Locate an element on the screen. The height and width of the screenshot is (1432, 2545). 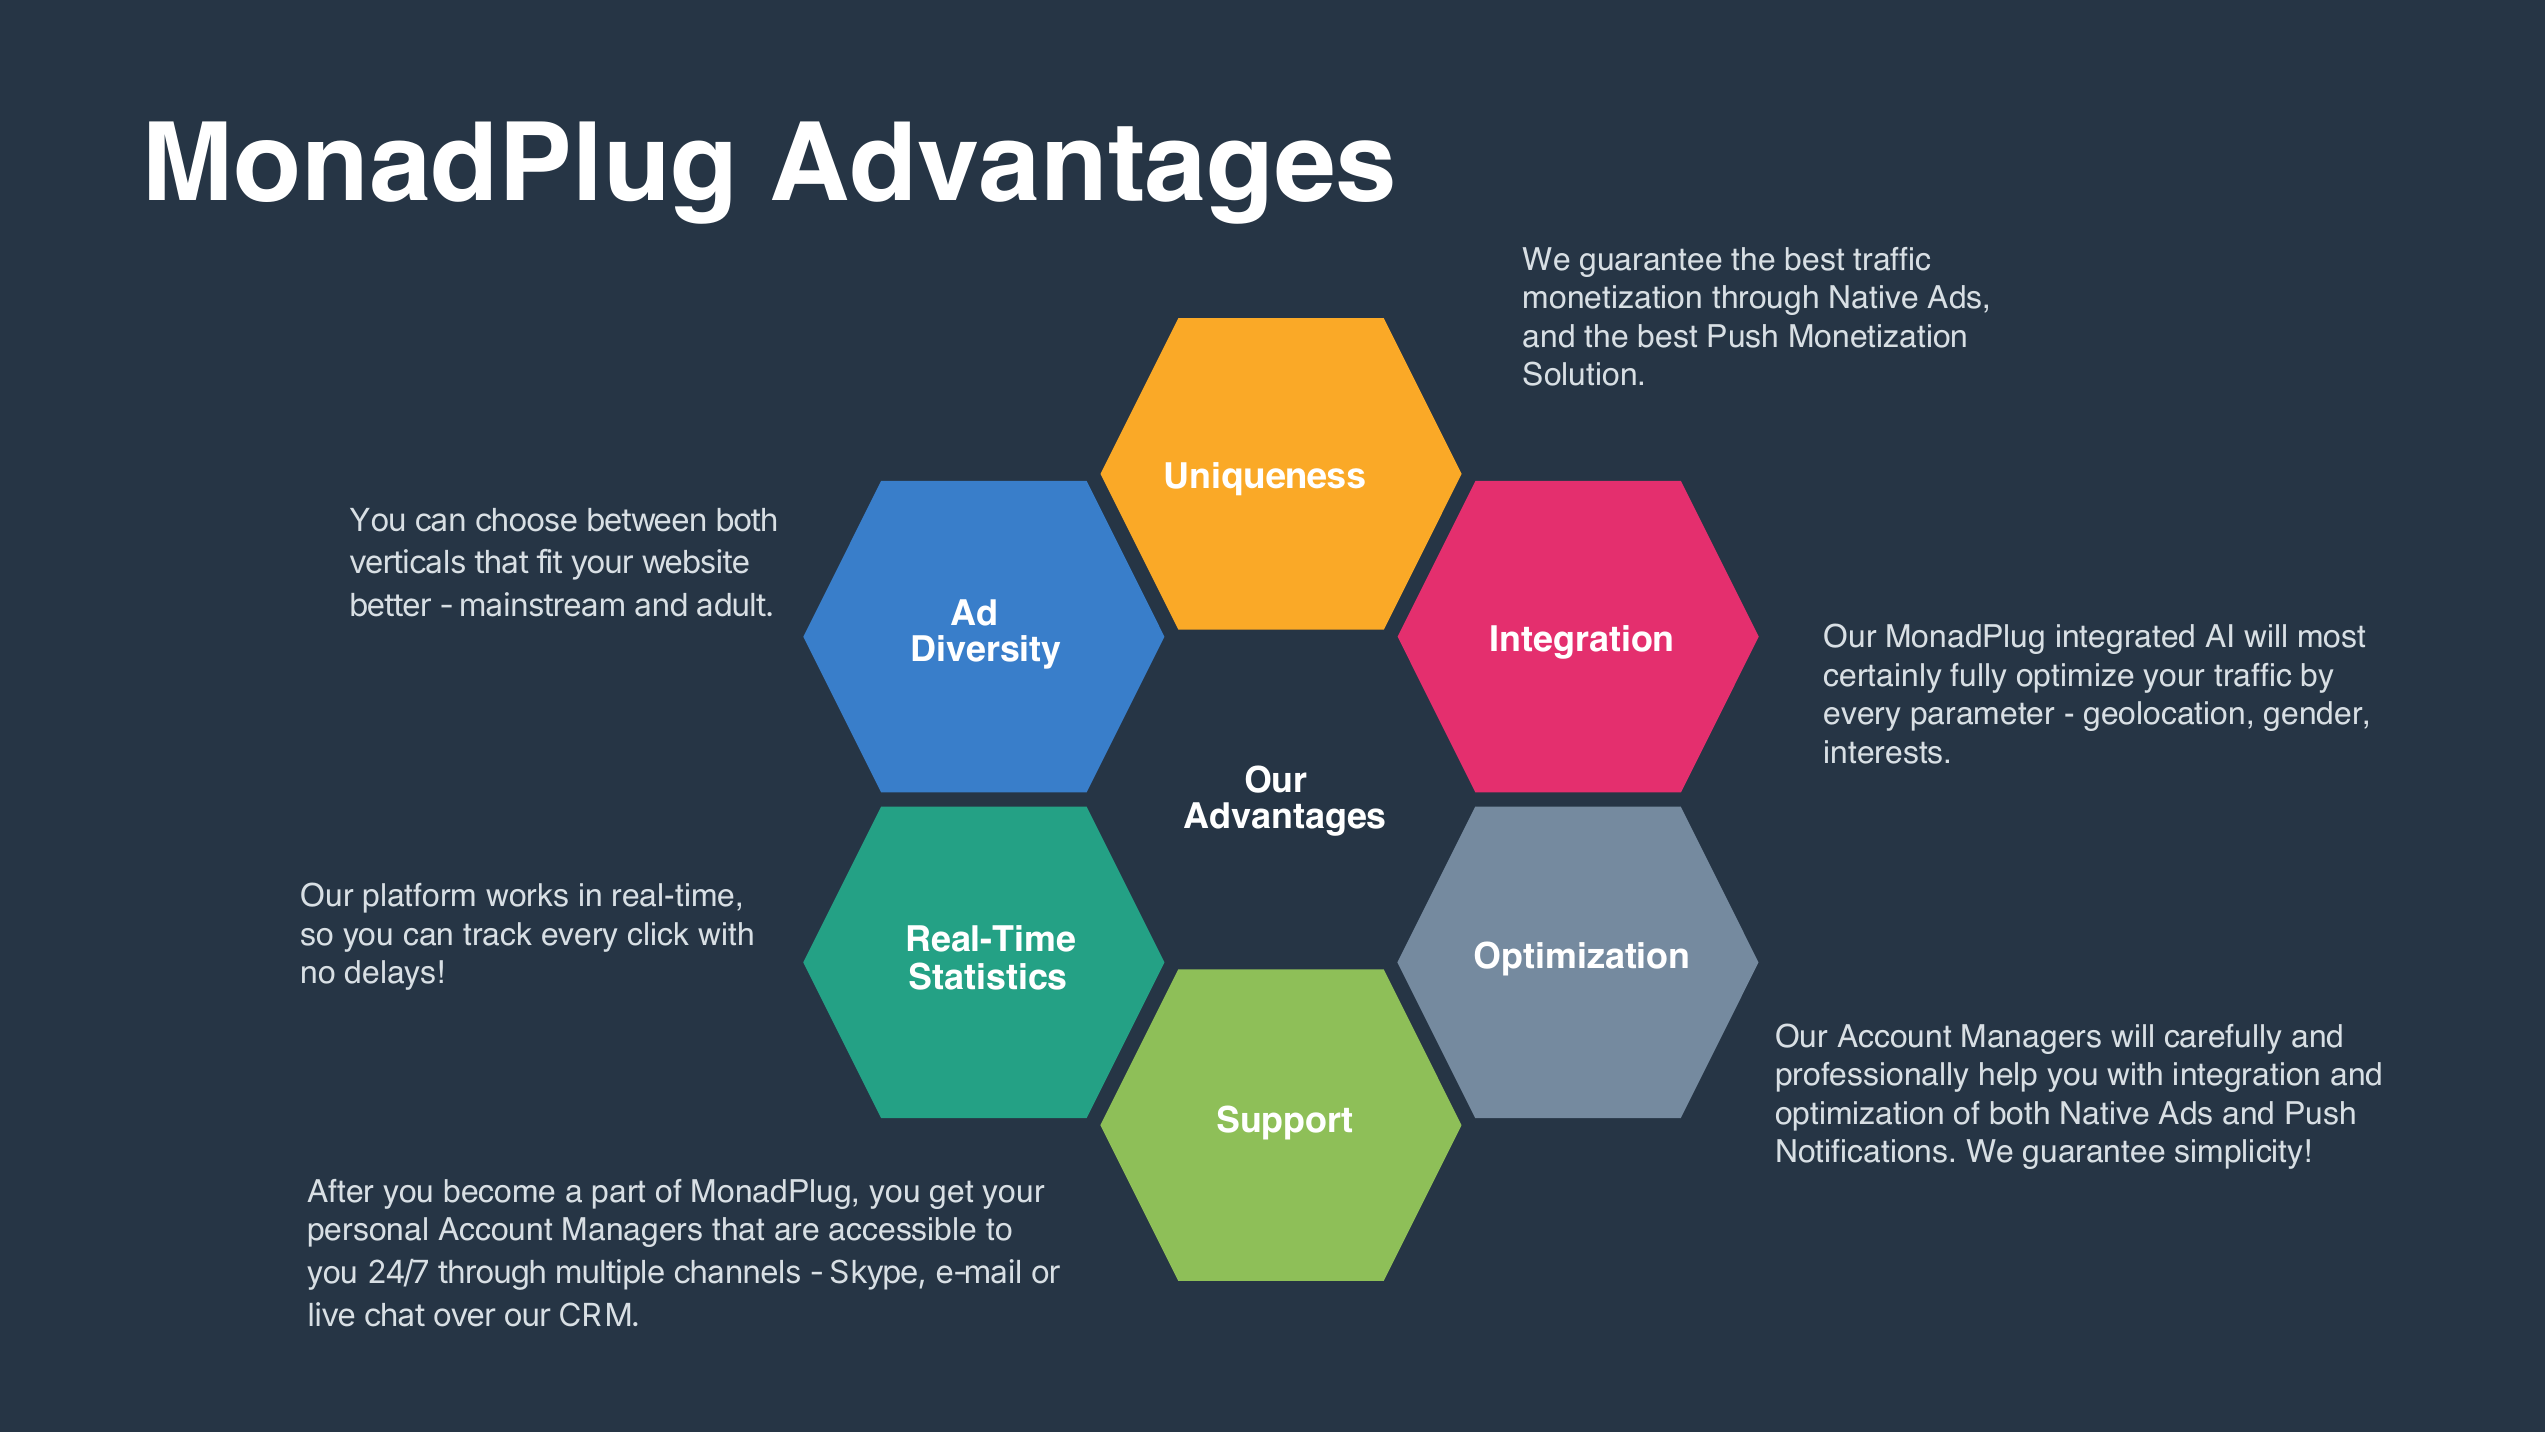
multiple is located at coordinates (610, 1274).
